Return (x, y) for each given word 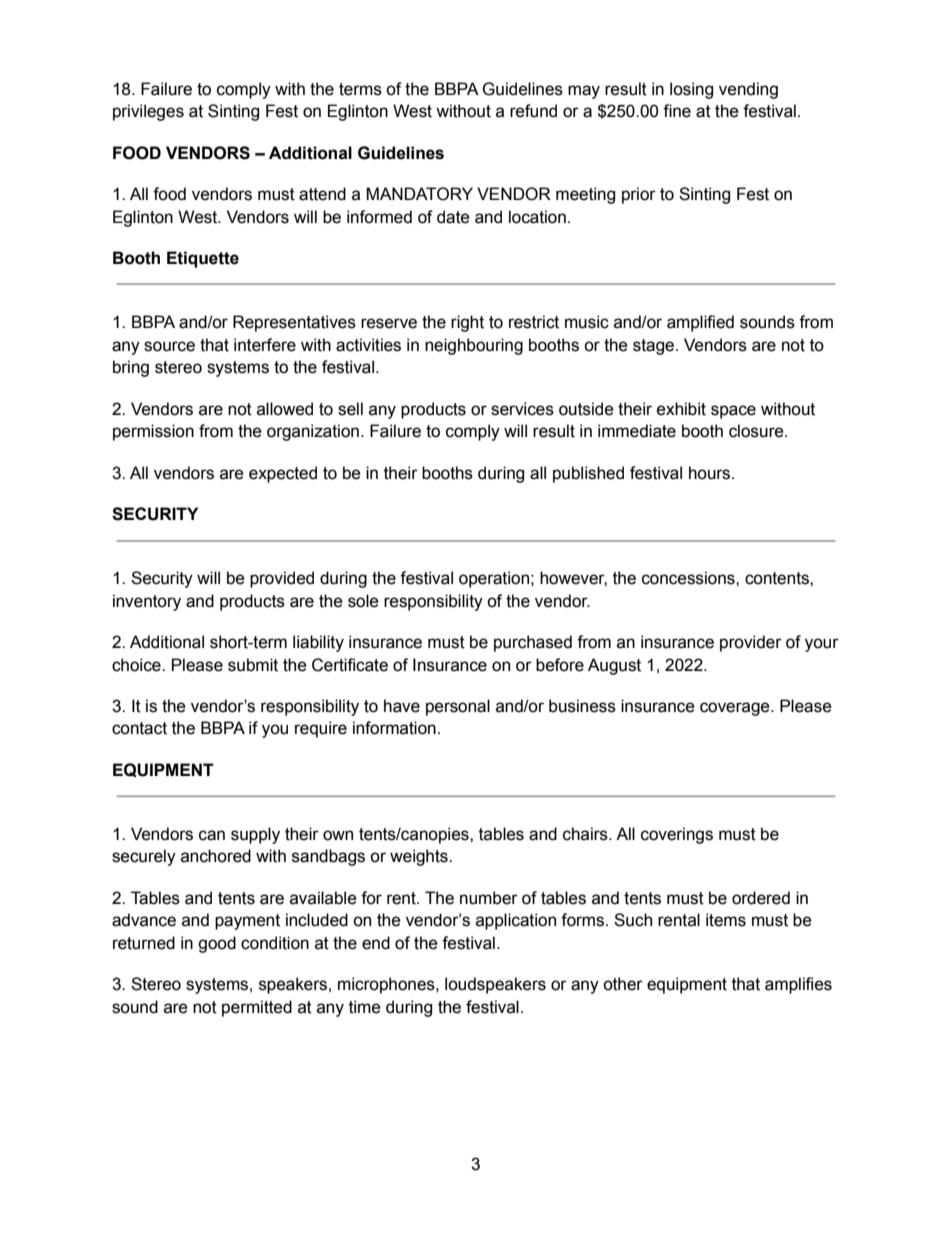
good (217, 944)
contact (139, 728)
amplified (700, 323)
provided (282, 579)
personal (458, 707)
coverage (736, 709)
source (169, 346)
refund (533, 111)
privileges (148, 112)
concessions (689, 578)
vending (748, 90)
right (467, 323)
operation (494, 579)
